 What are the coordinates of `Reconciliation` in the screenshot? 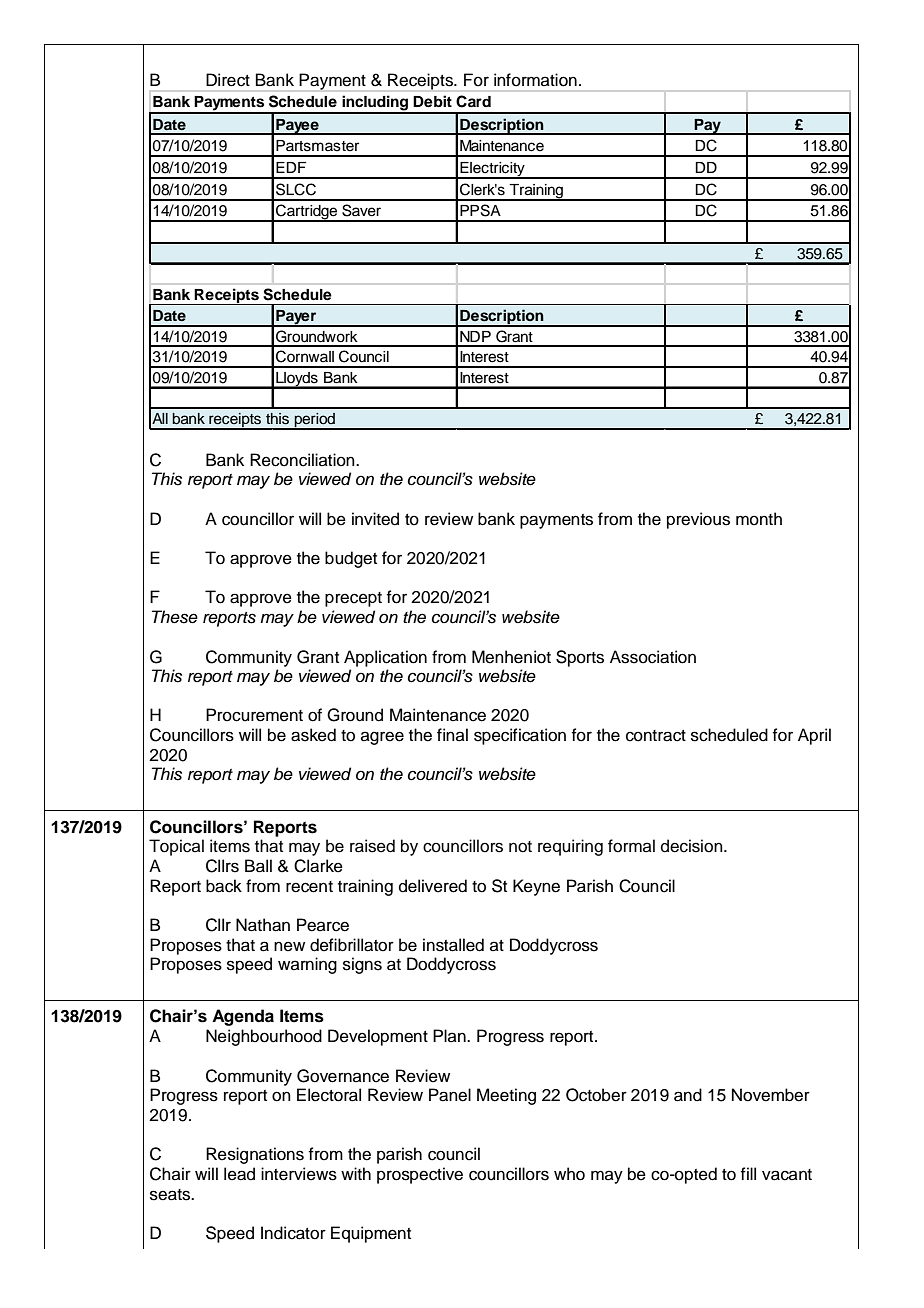 It's located at (303, 460).
